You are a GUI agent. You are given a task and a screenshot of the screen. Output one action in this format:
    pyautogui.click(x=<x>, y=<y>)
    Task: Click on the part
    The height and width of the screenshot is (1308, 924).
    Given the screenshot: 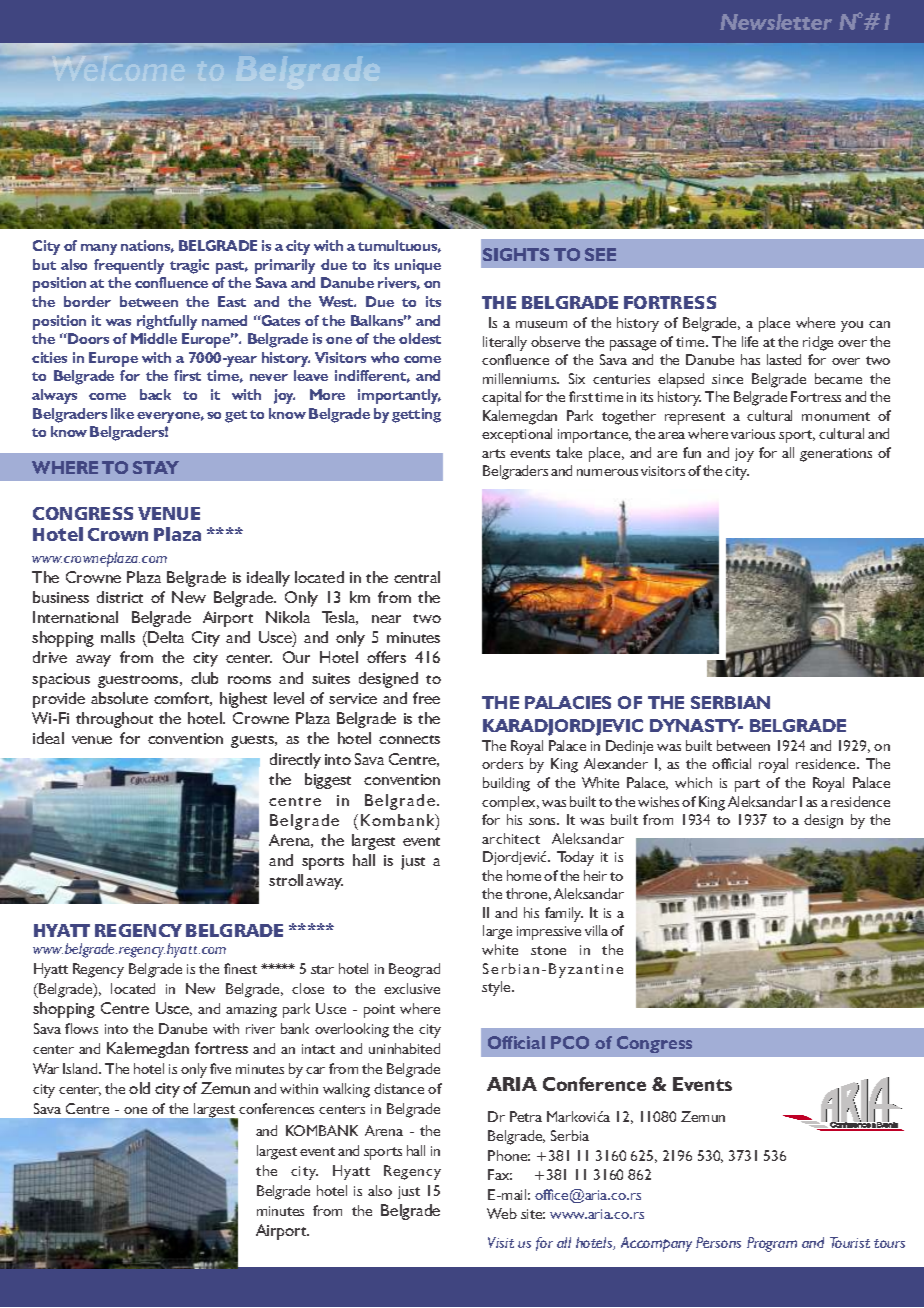 What is the action you would take?
    pyautogui.click(x=747, y=785)
